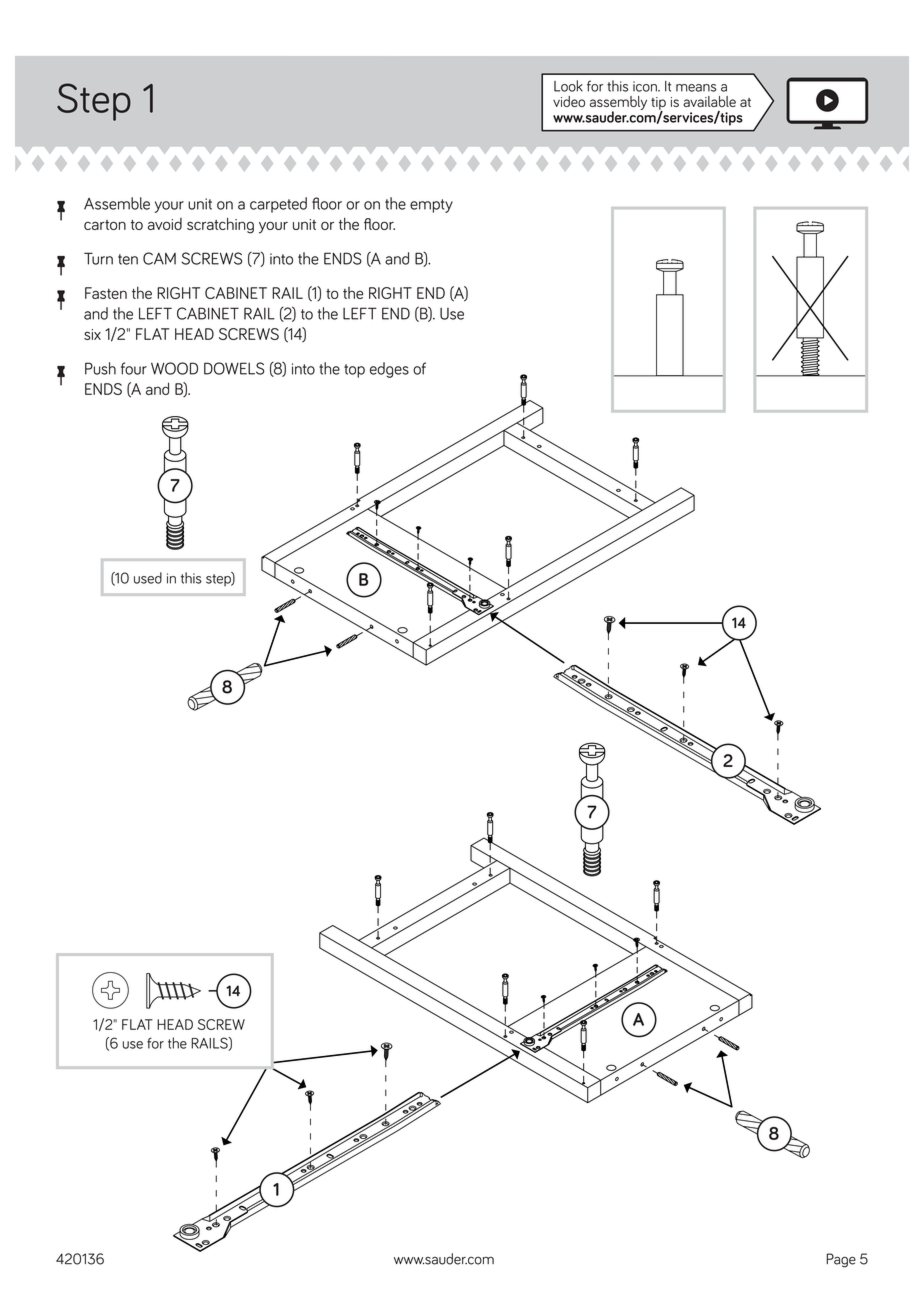 The image size is (924, 1308). Describe the element at coordinates (709, 101) in the screenshot. I see `available` at that location.
